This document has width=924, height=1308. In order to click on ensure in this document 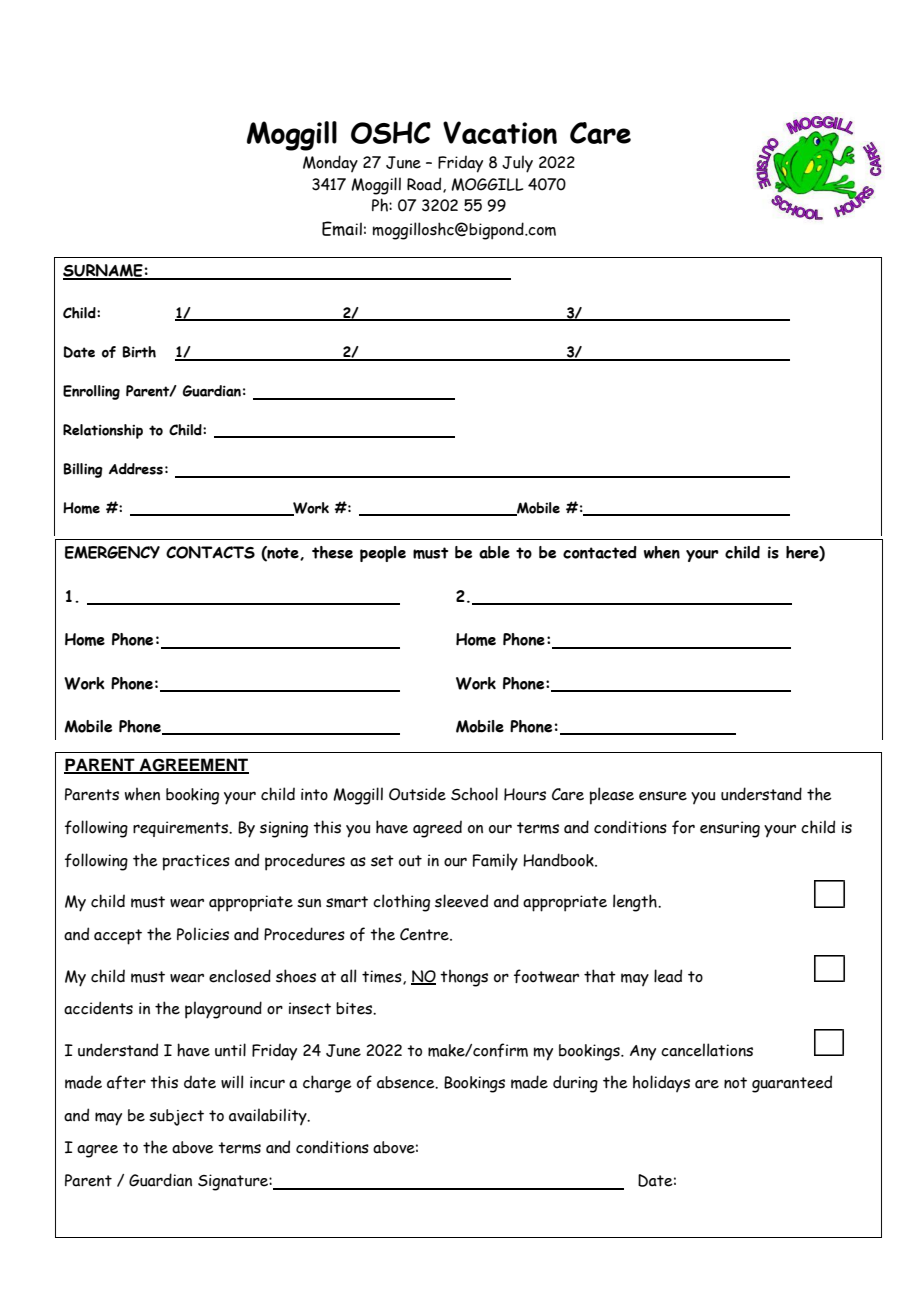, I will do `click(663, 796)`.
